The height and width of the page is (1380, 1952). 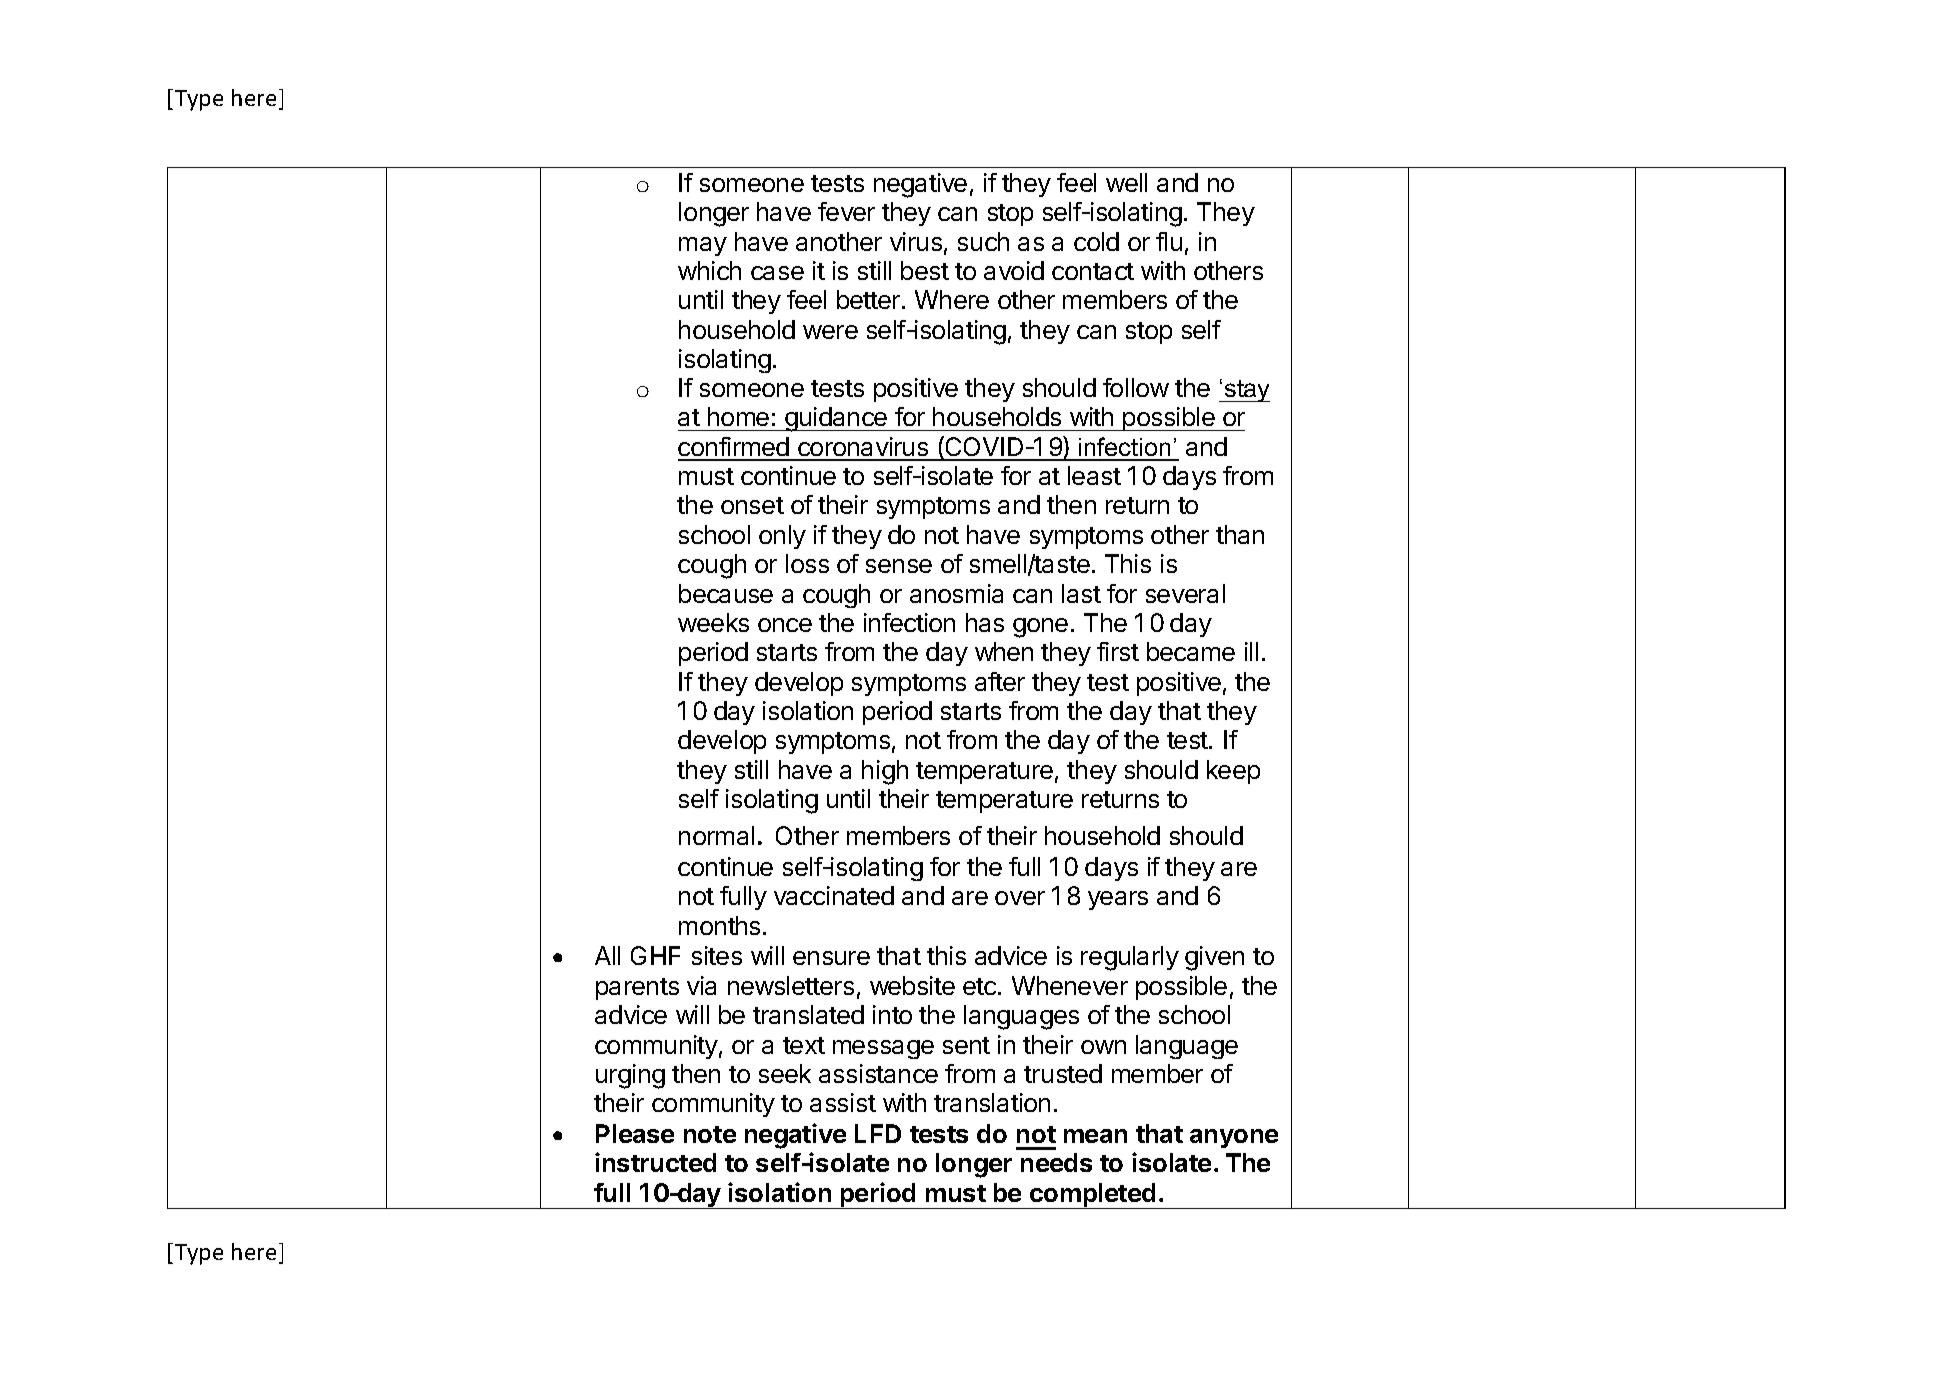 I want to click on flu, so click(x=1169, y=241).
